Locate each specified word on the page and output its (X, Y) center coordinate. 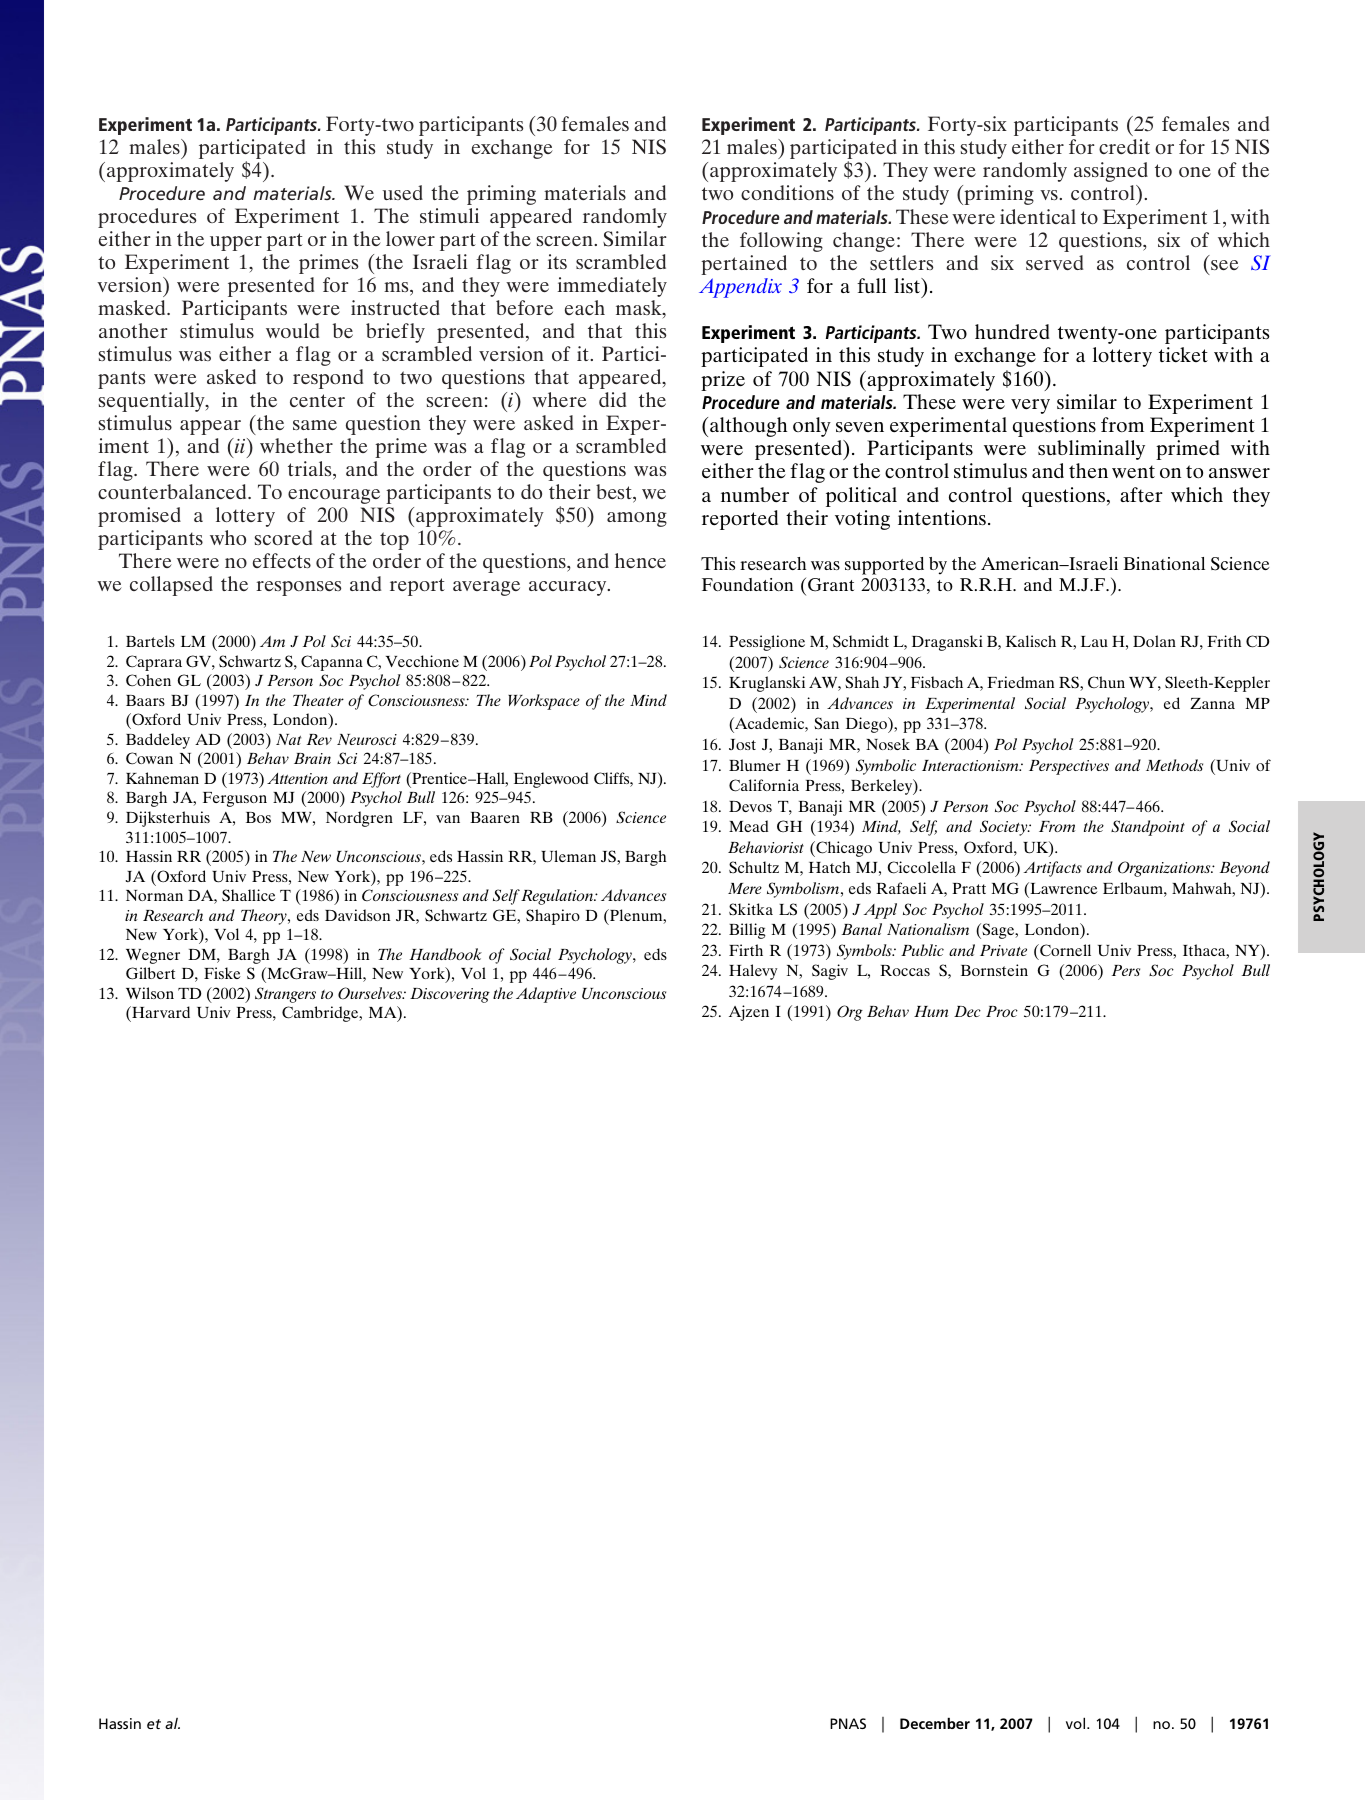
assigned (1111, 172)
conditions (787, 192)
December (935, 1723)
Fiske (222, 973)
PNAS (848, 1723)
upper (236, 243)
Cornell (1064, 950)
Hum (931, 1011)
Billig (747, 931)
